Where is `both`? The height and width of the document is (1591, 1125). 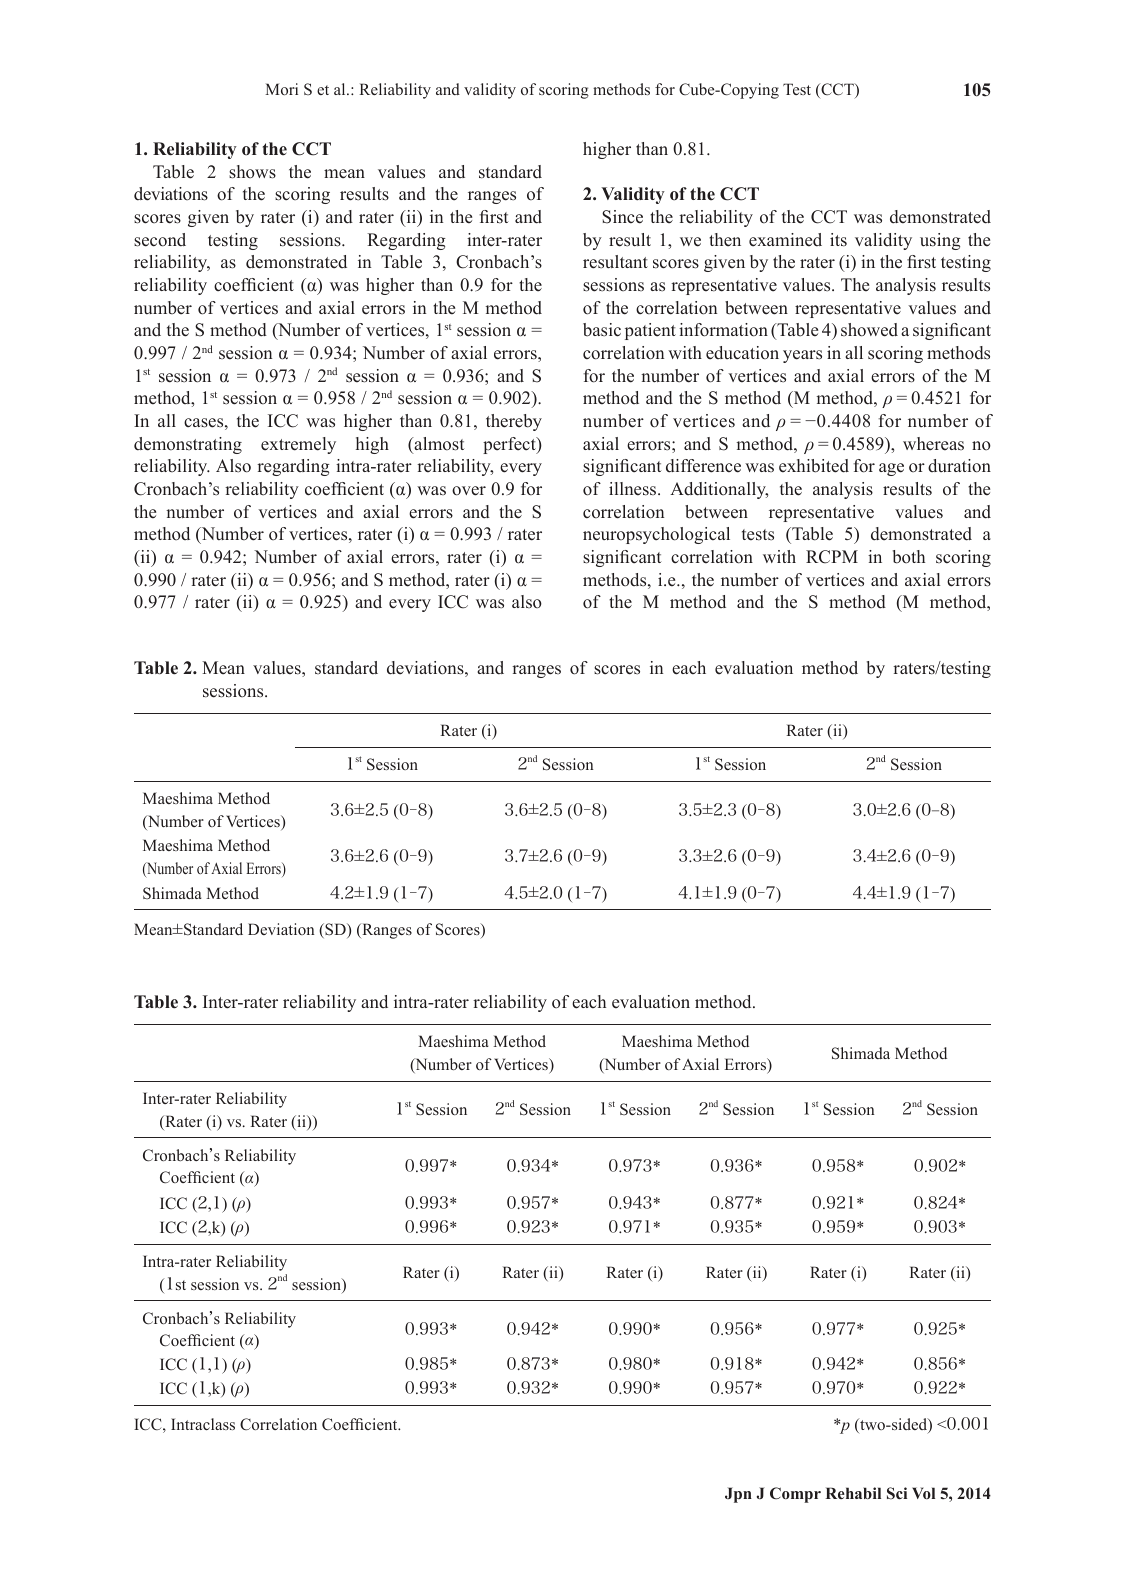
both is located at coordinates (909, 557).
